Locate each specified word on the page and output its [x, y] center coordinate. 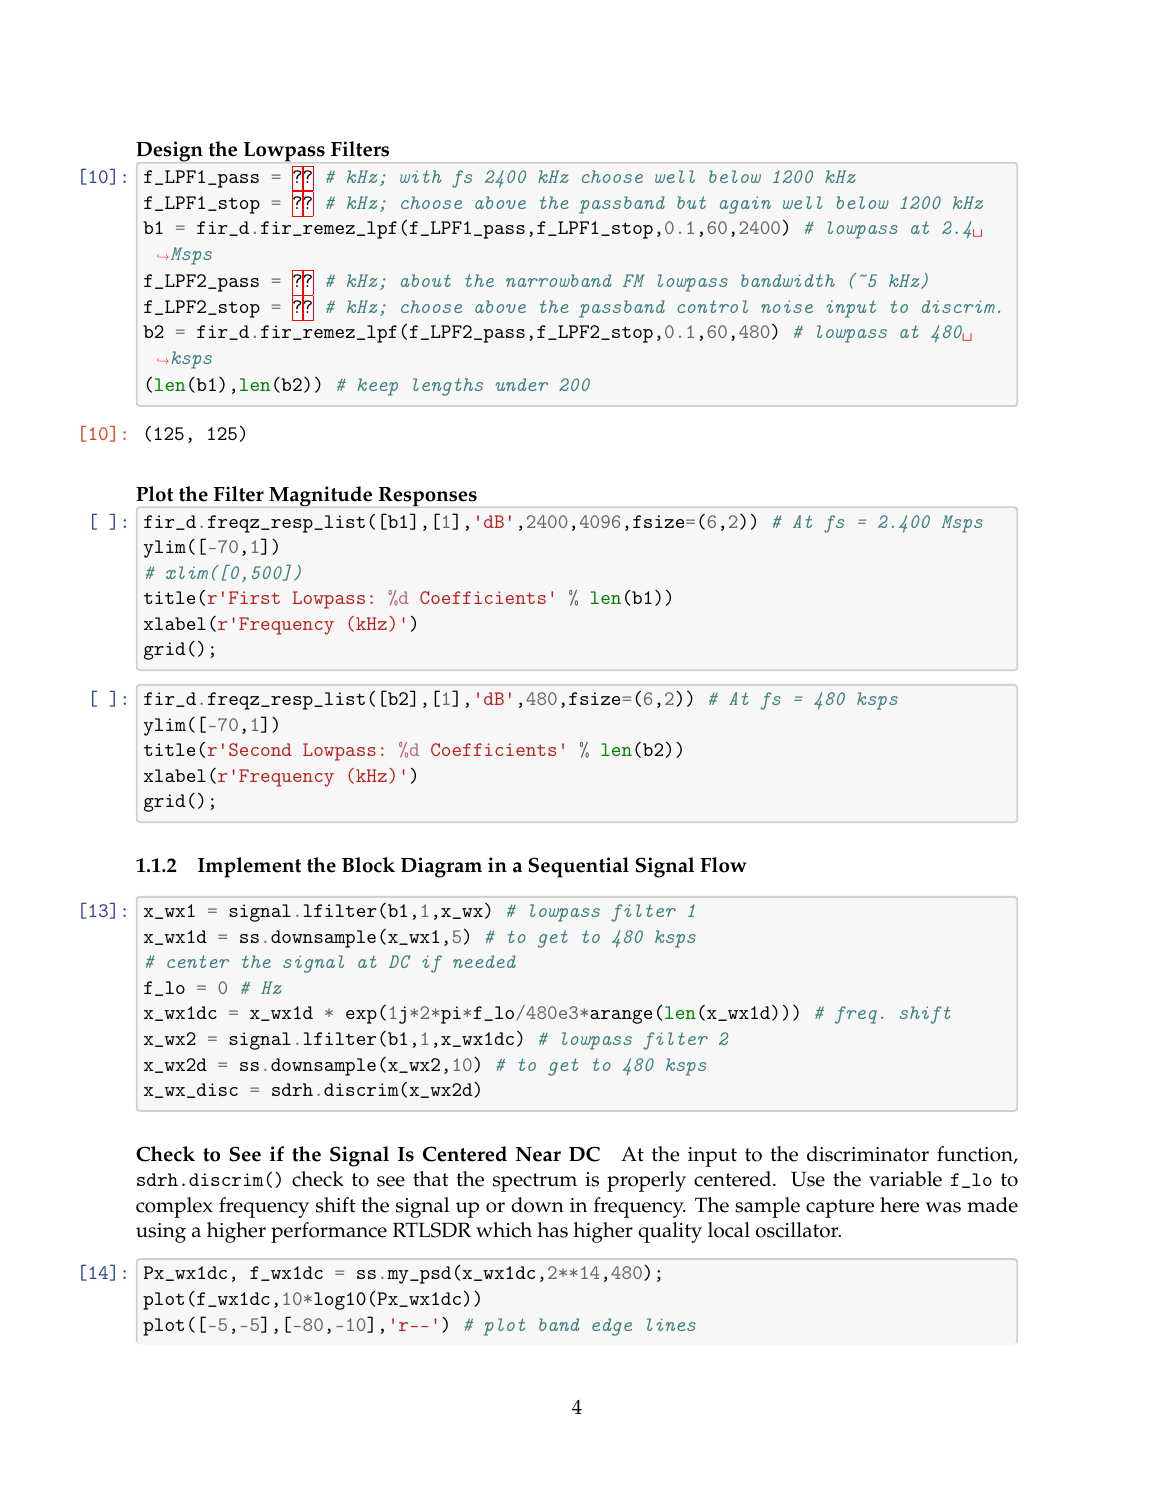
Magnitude [320, 496]
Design [169, 151]
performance [329, 1232]
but [691, 202]
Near [538, 1154]
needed [484, 961]
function [976, 1155]
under [522, 384]
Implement [249, 867]
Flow [723, 865]
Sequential [578, 867]
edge [612, 1327]
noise [787, 306]
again [745, 205]
